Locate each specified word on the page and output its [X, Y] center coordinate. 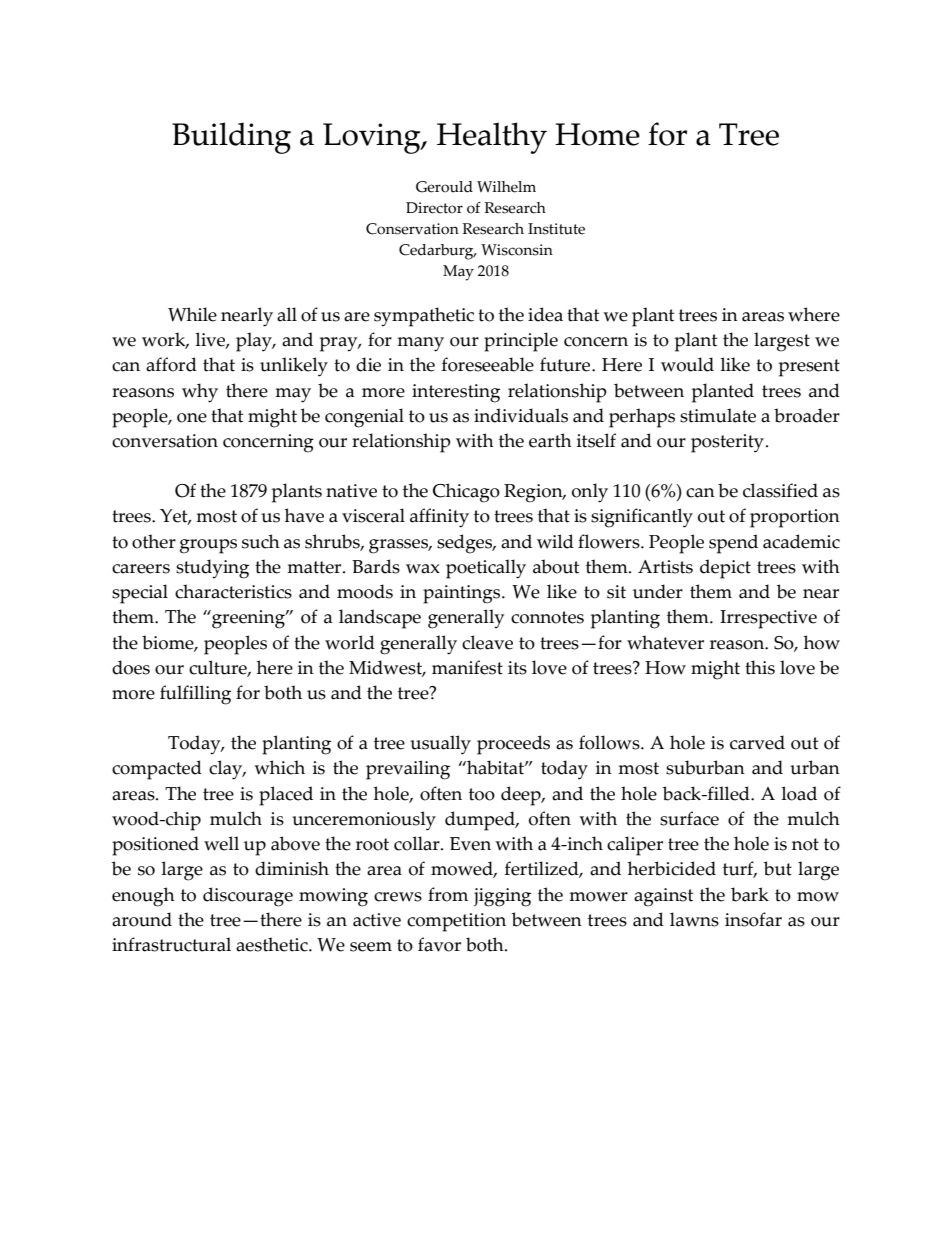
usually [440, 745]
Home [597, 134]
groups [208, 546]
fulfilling [195, 695]
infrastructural [171, 944]
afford [171, 364]
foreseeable [488, 364]
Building [231, 138]
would [687, 364]
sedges [466, 544]
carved [757, 742]
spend [733, 544]
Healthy [492, 138]
